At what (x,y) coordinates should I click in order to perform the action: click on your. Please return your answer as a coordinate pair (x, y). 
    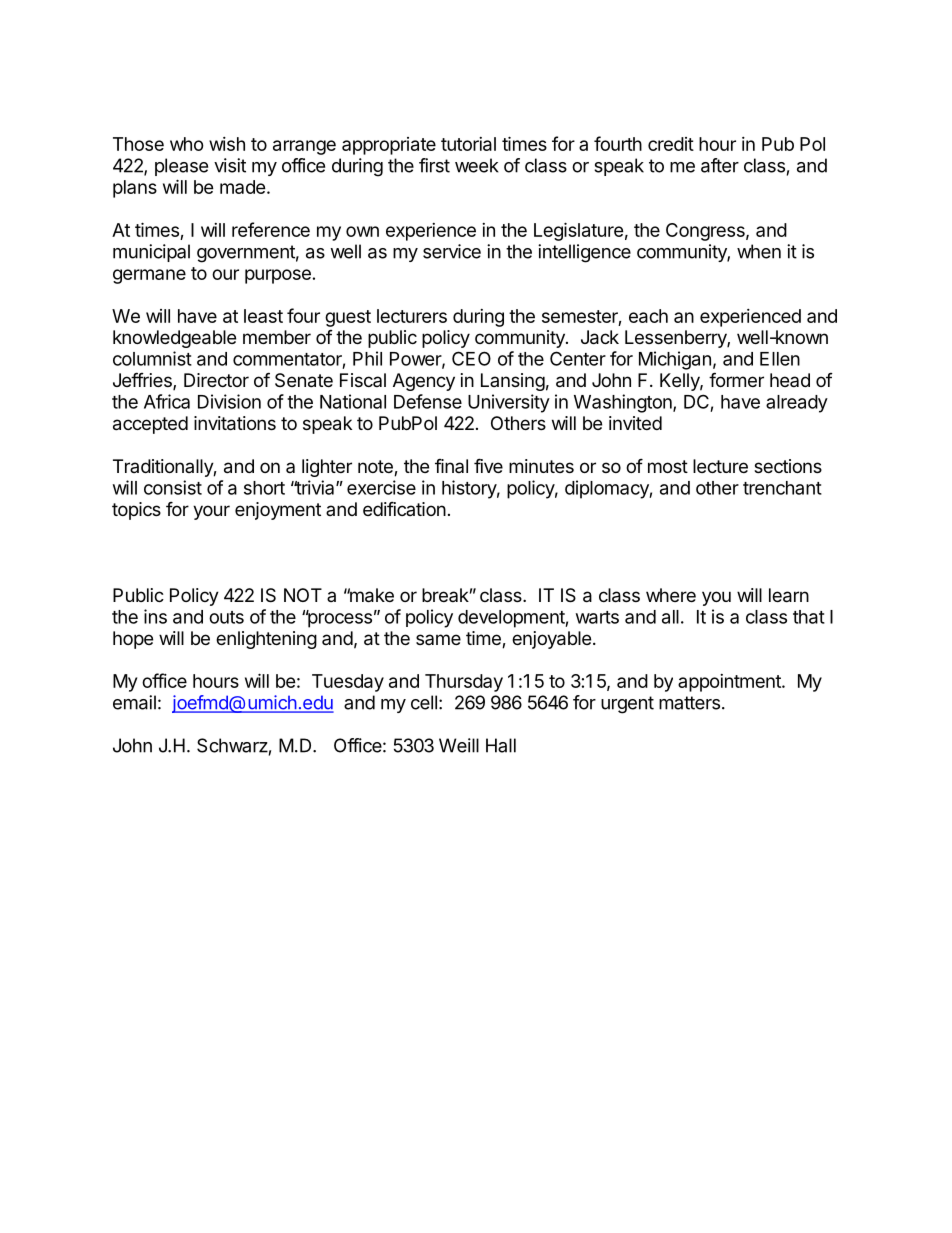
    Looking at the image, I should click on (211, 512).
